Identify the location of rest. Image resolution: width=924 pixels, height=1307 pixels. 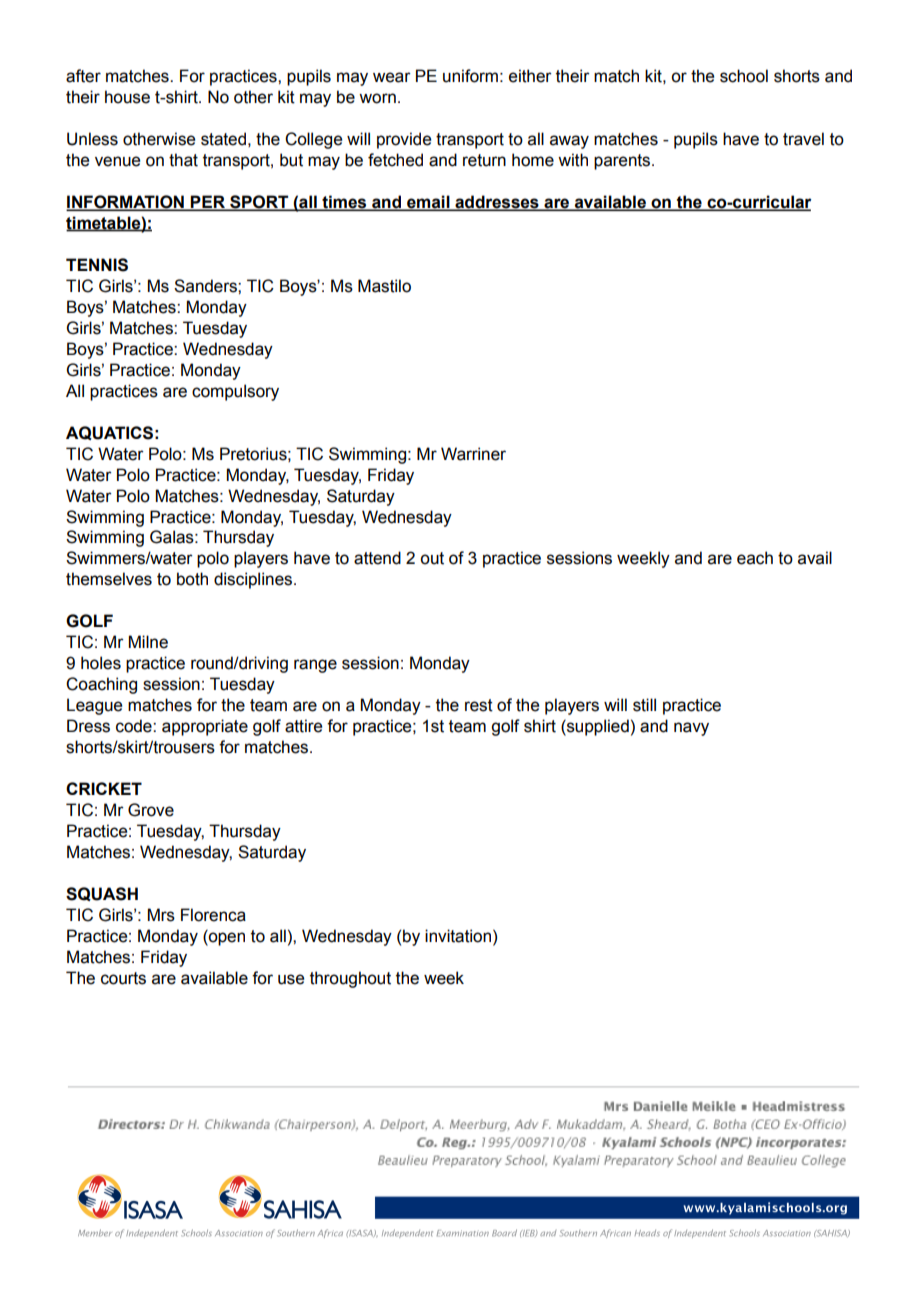
(479, 705).
